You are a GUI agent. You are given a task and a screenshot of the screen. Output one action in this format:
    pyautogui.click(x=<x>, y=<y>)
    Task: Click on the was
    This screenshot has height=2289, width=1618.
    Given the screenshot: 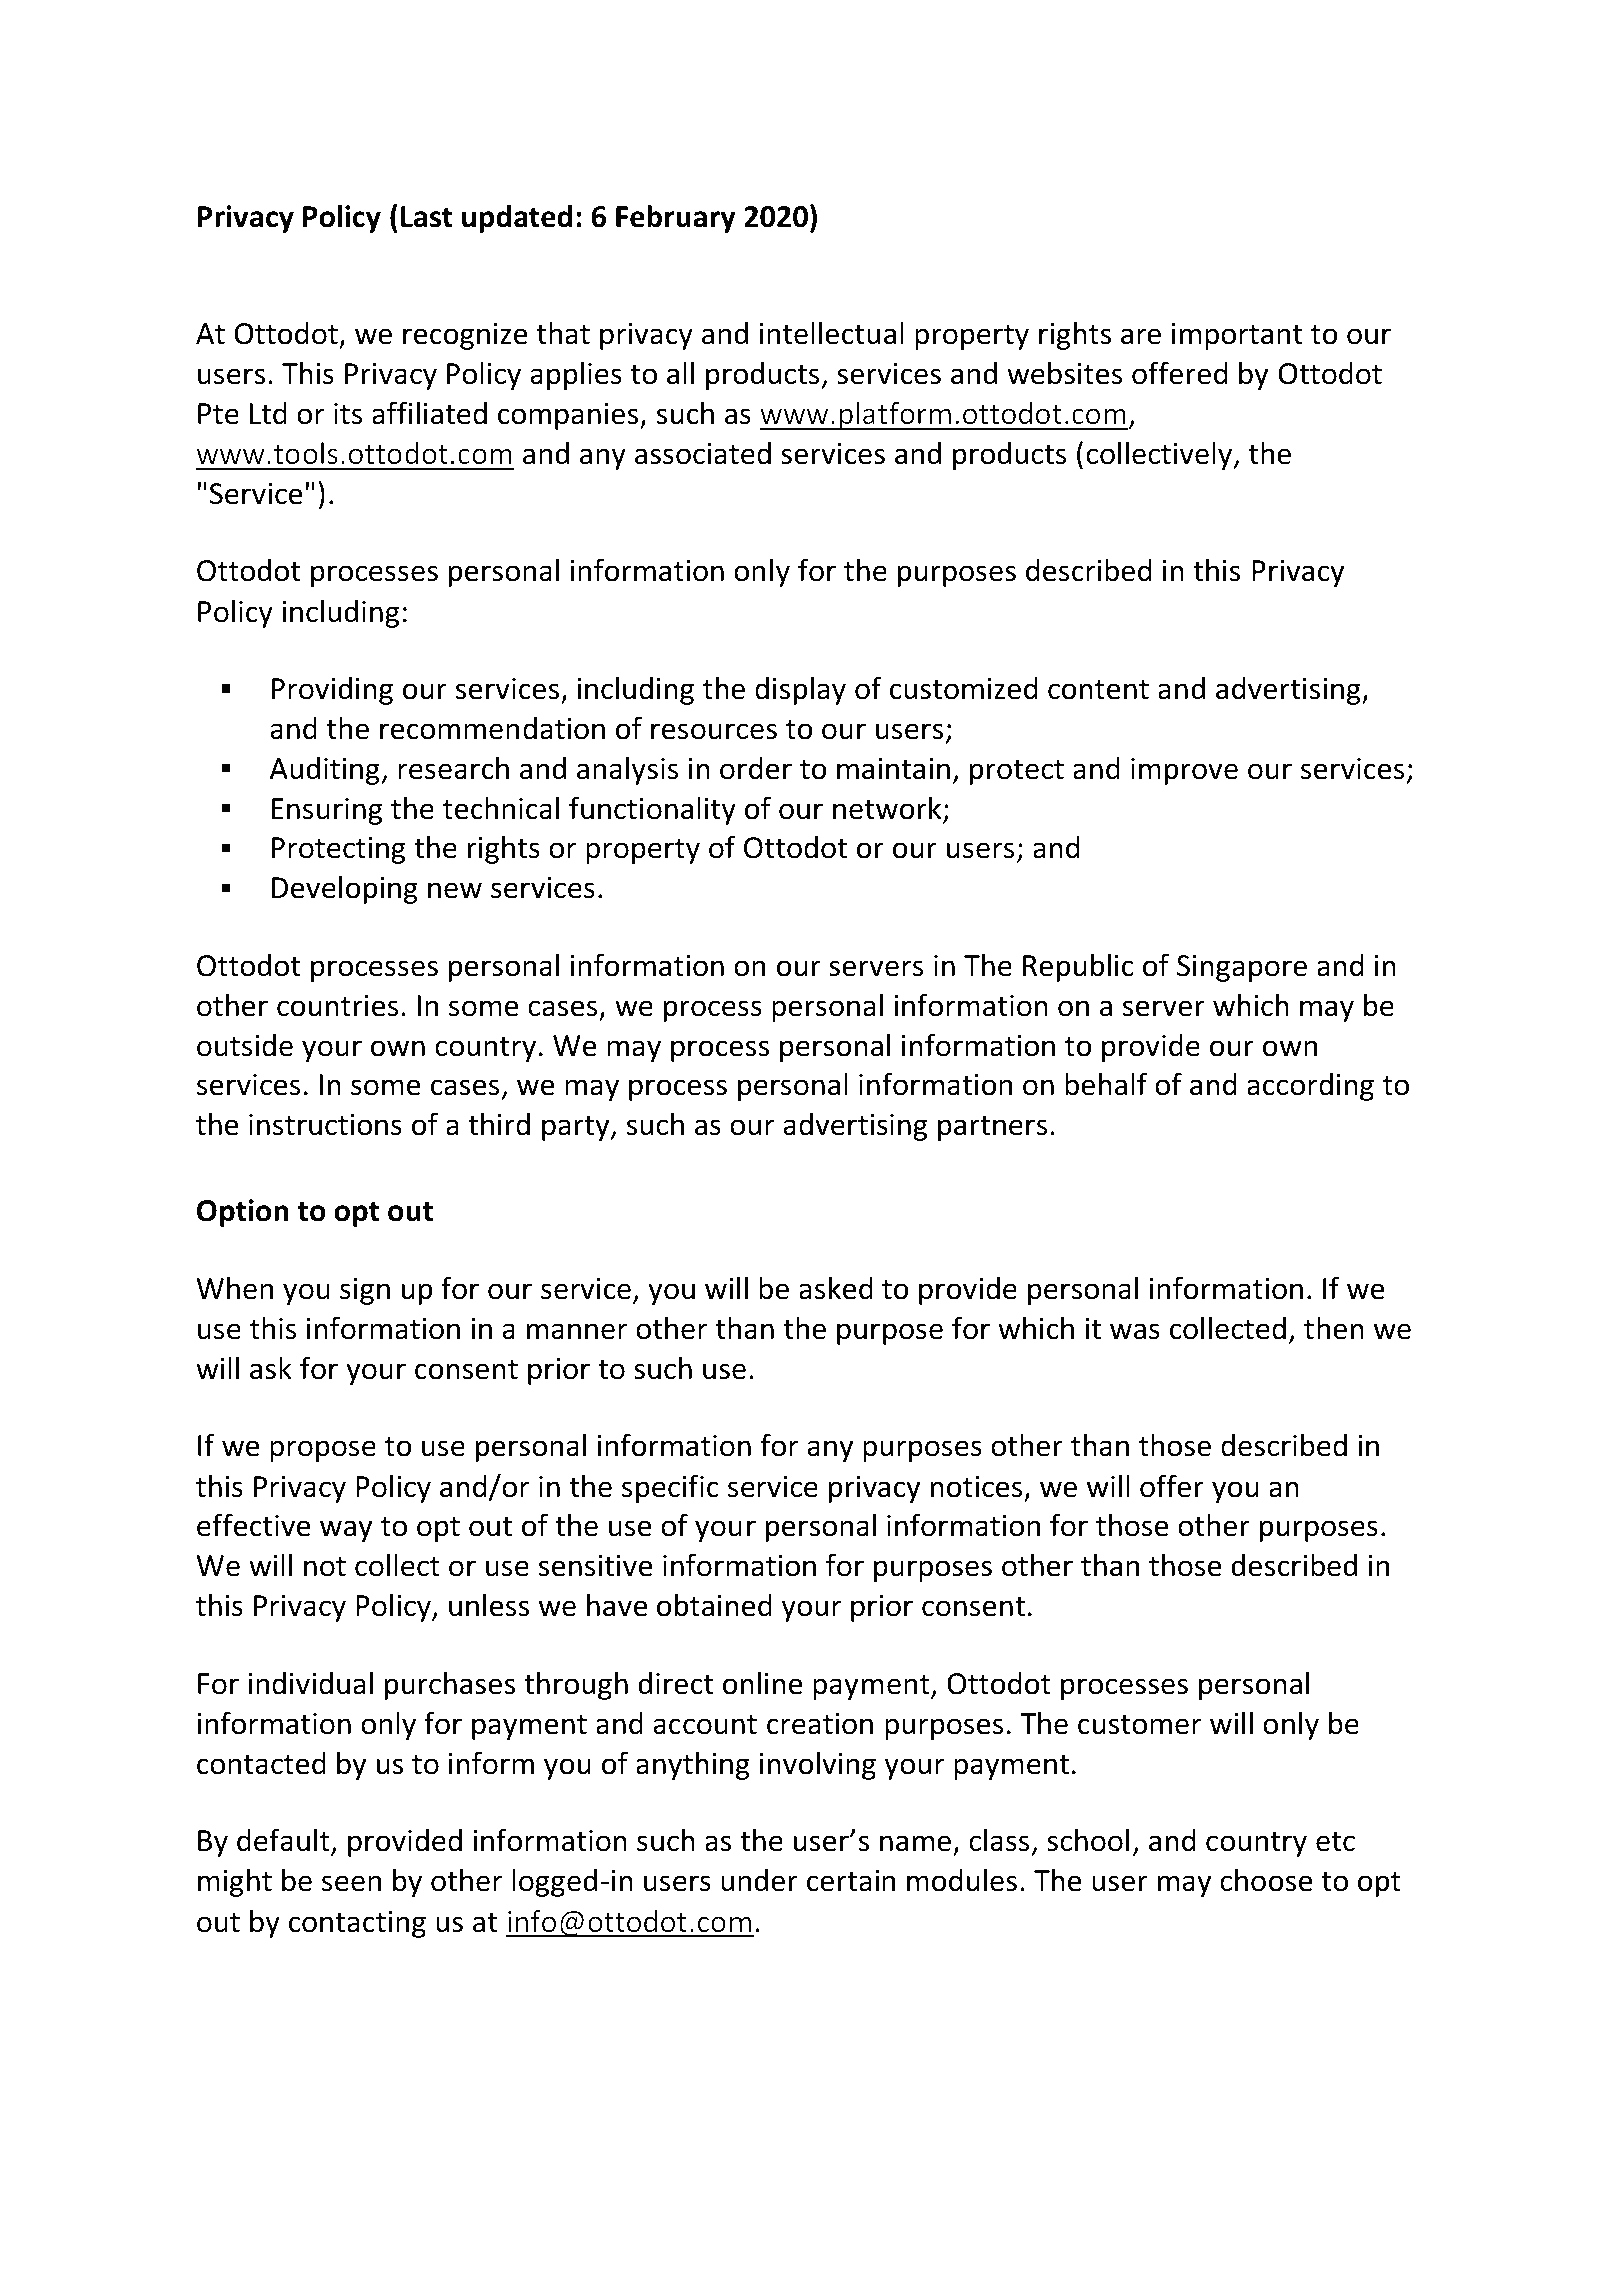 What is the action you would take?
    pyautogui.click(x=1135, y=1331)
